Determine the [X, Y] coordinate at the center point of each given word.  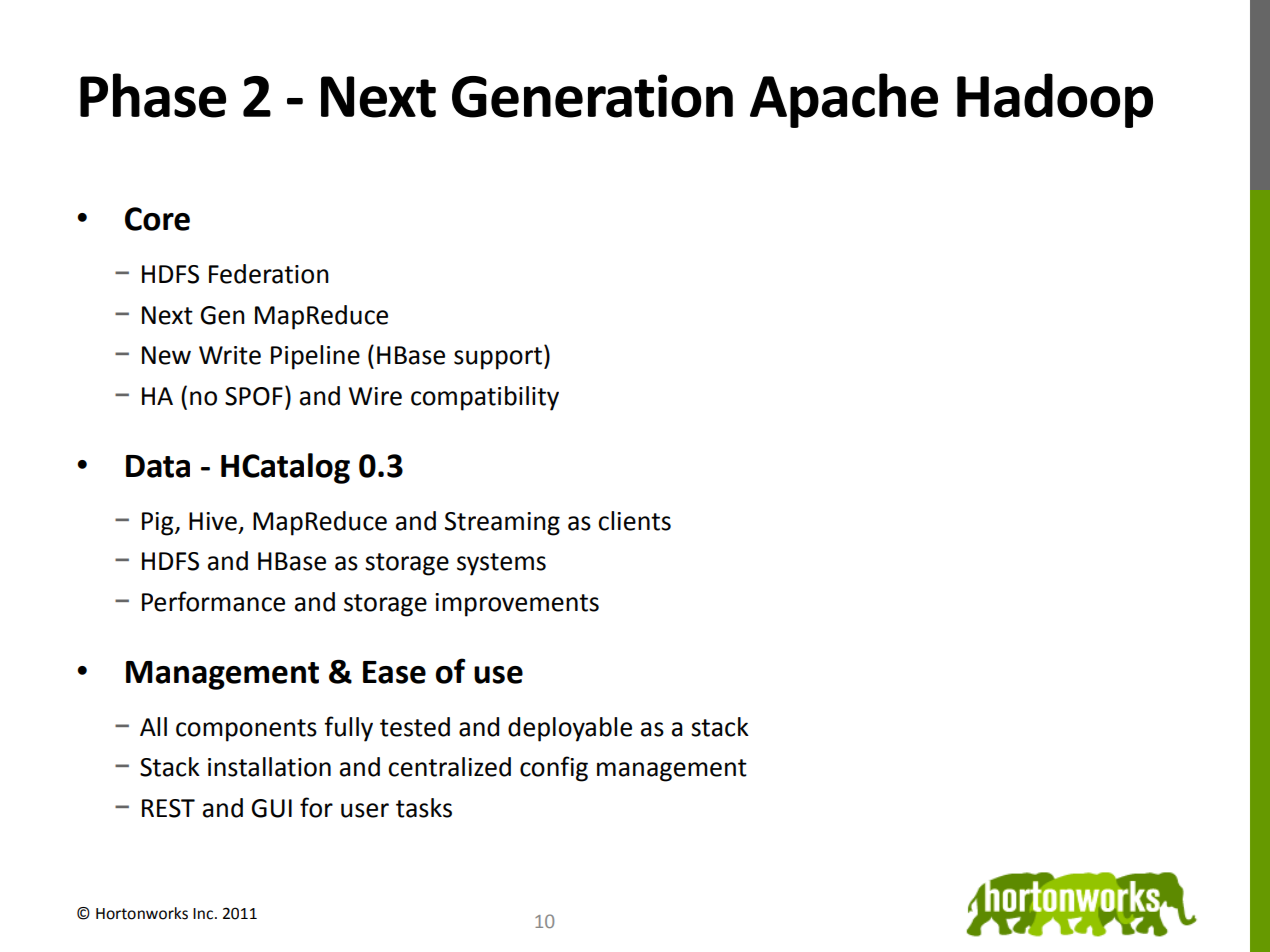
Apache [844, 100]
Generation [592, 96]
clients [634, 521]
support [498, 358]
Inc [204, 914]
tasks [424, 808]
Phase [153, 95]
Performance [213, 601]
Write [230, 355]
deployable [570, 729]
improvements [517, 605]
